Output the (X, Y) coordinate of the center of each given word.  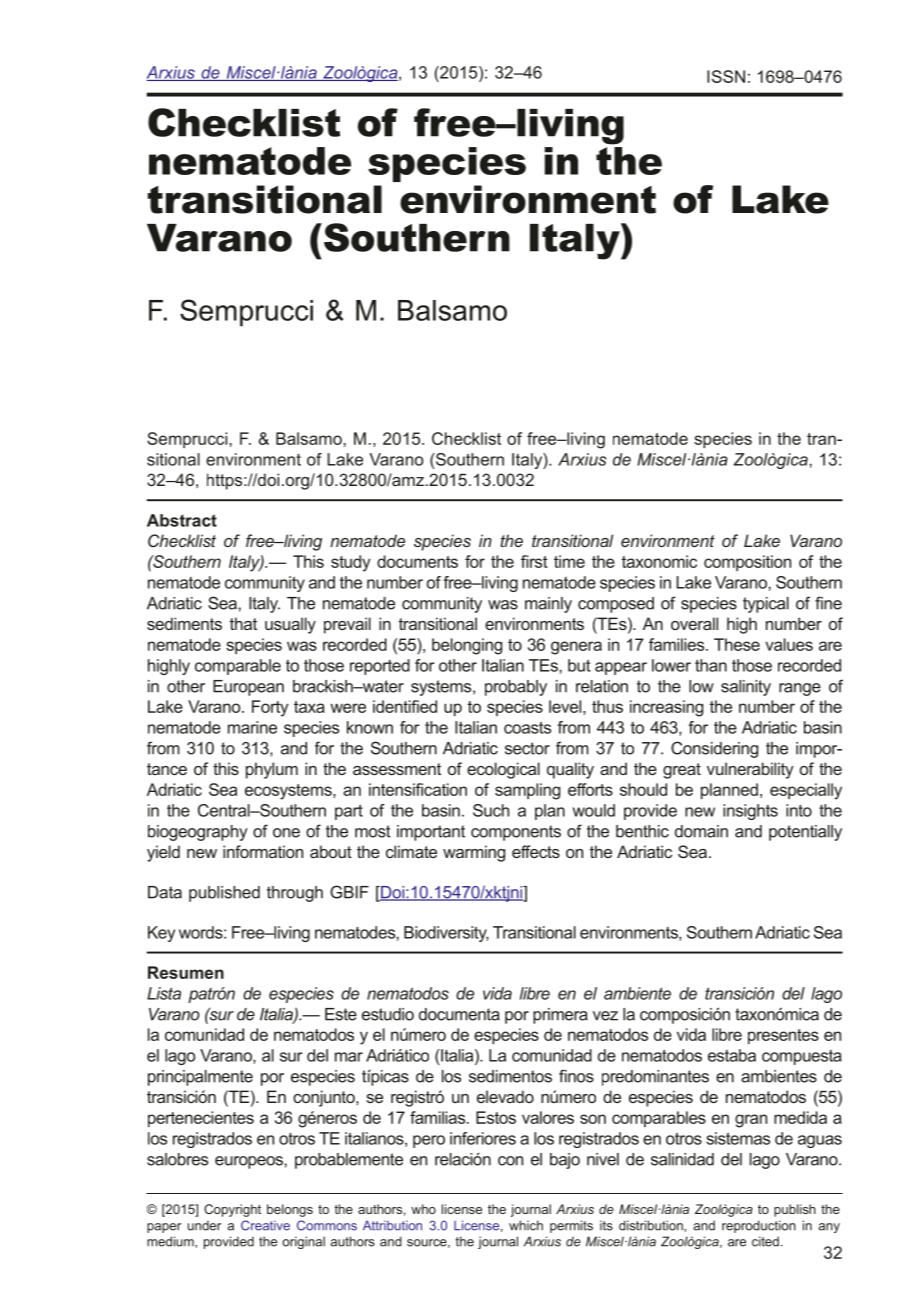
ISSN (726, 76)
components (516, 833)
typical (766, 605)
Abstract (182, 520)
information (263, 851)
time (569, 561)
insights (750, 812)
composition (747, 563)
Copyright (232, 1210)
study (350, 563)
